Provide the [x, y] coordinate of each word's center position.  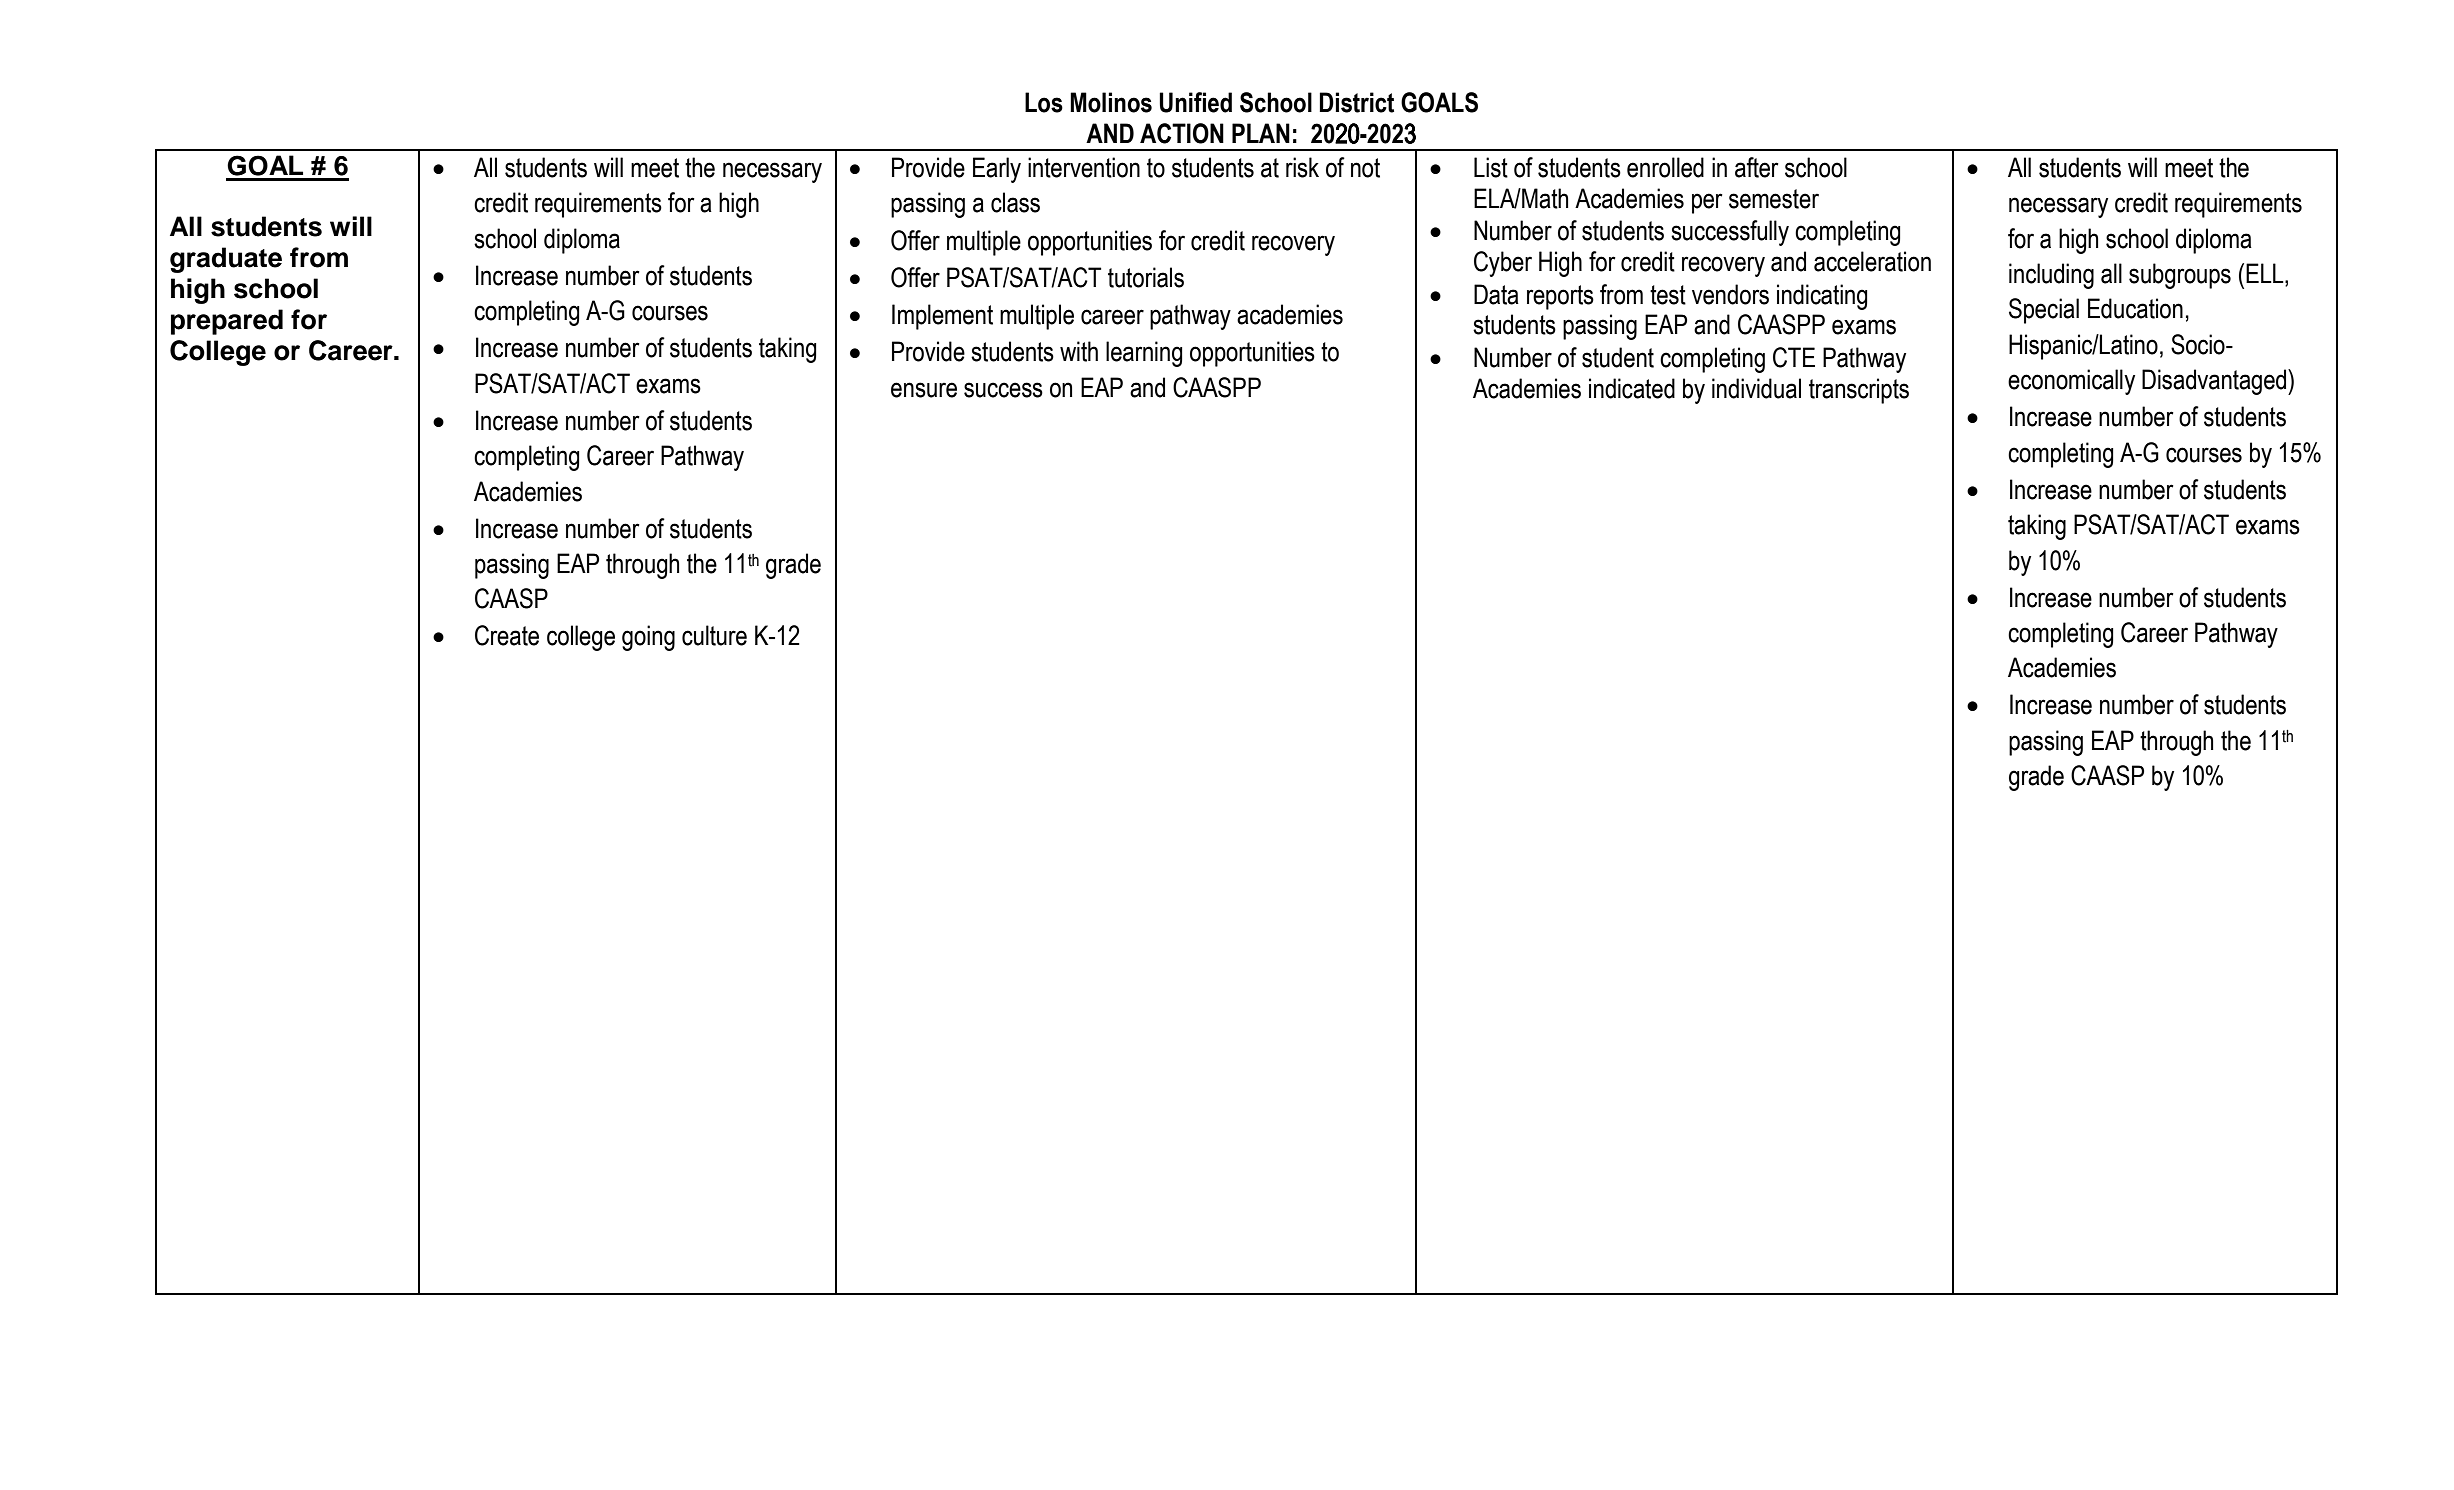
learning [1144, 354]
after [1757, 167]
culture [714, 635]
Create [507, 635]
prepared [227, 322]
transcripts [1859, 391]
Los [1044, 102]
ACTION [1182, 133]
